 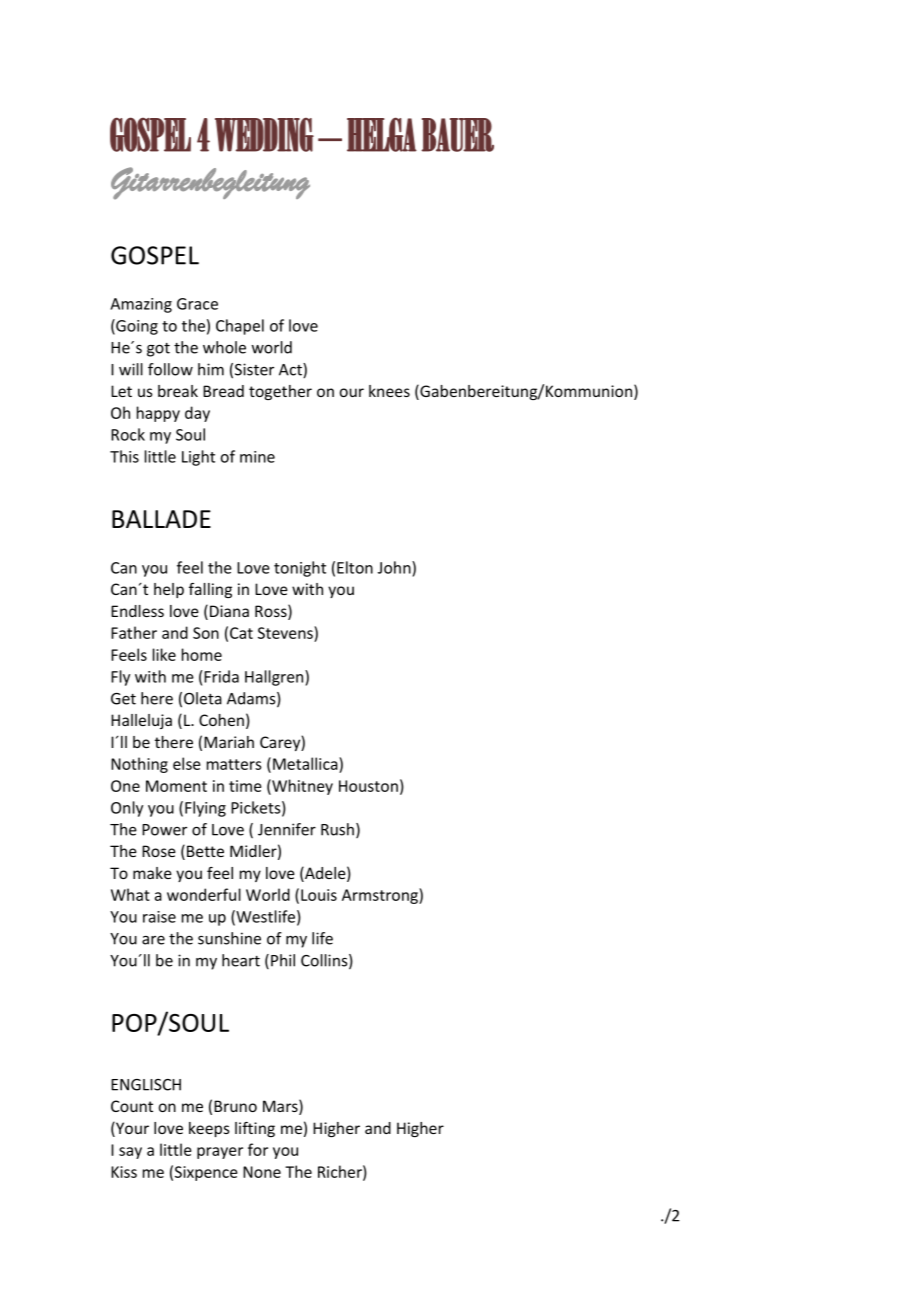 I want to click on Armstrong, so click(x=381, y=896).
